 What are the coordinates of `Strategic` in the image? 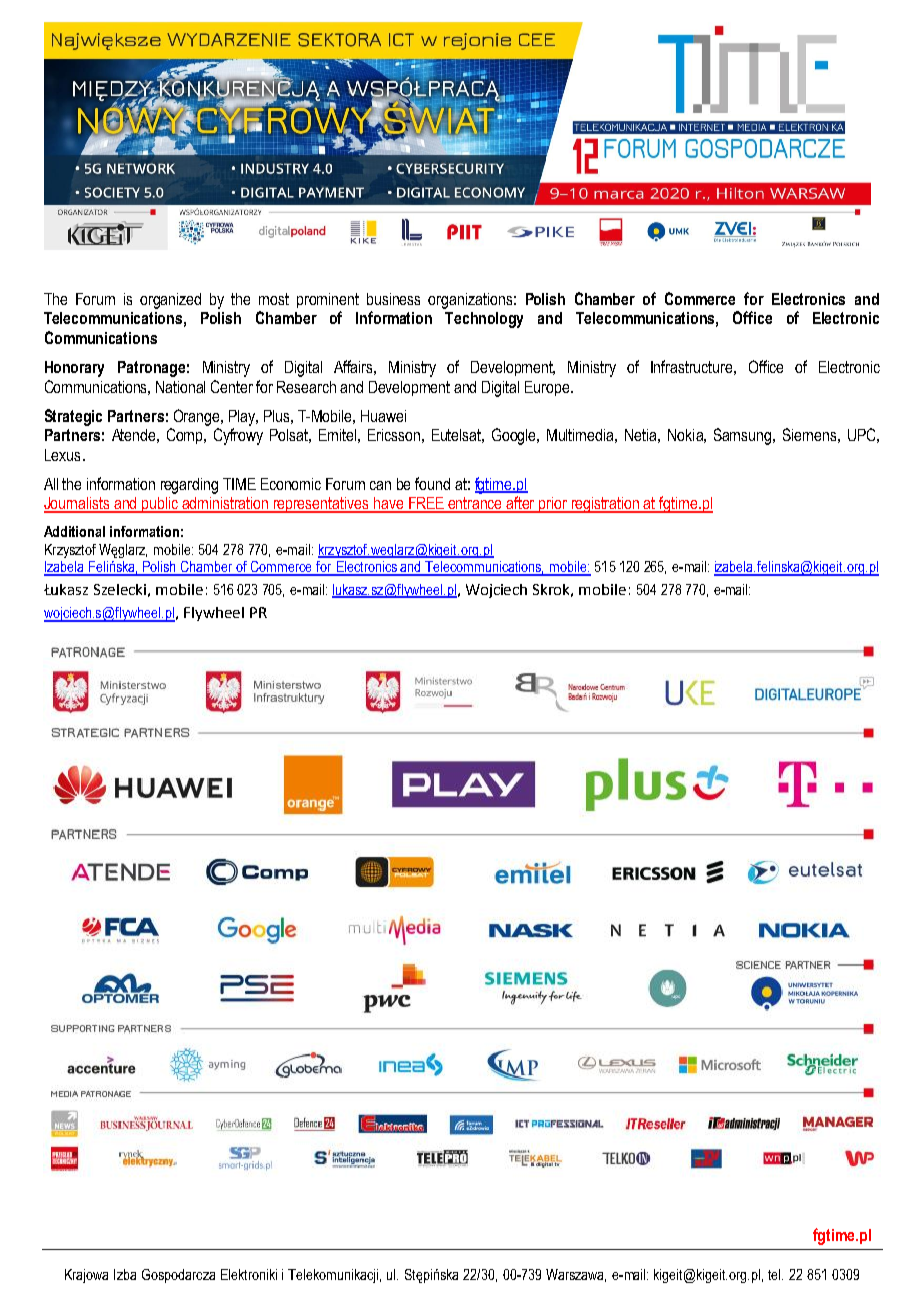 It's located at (73, 417).
